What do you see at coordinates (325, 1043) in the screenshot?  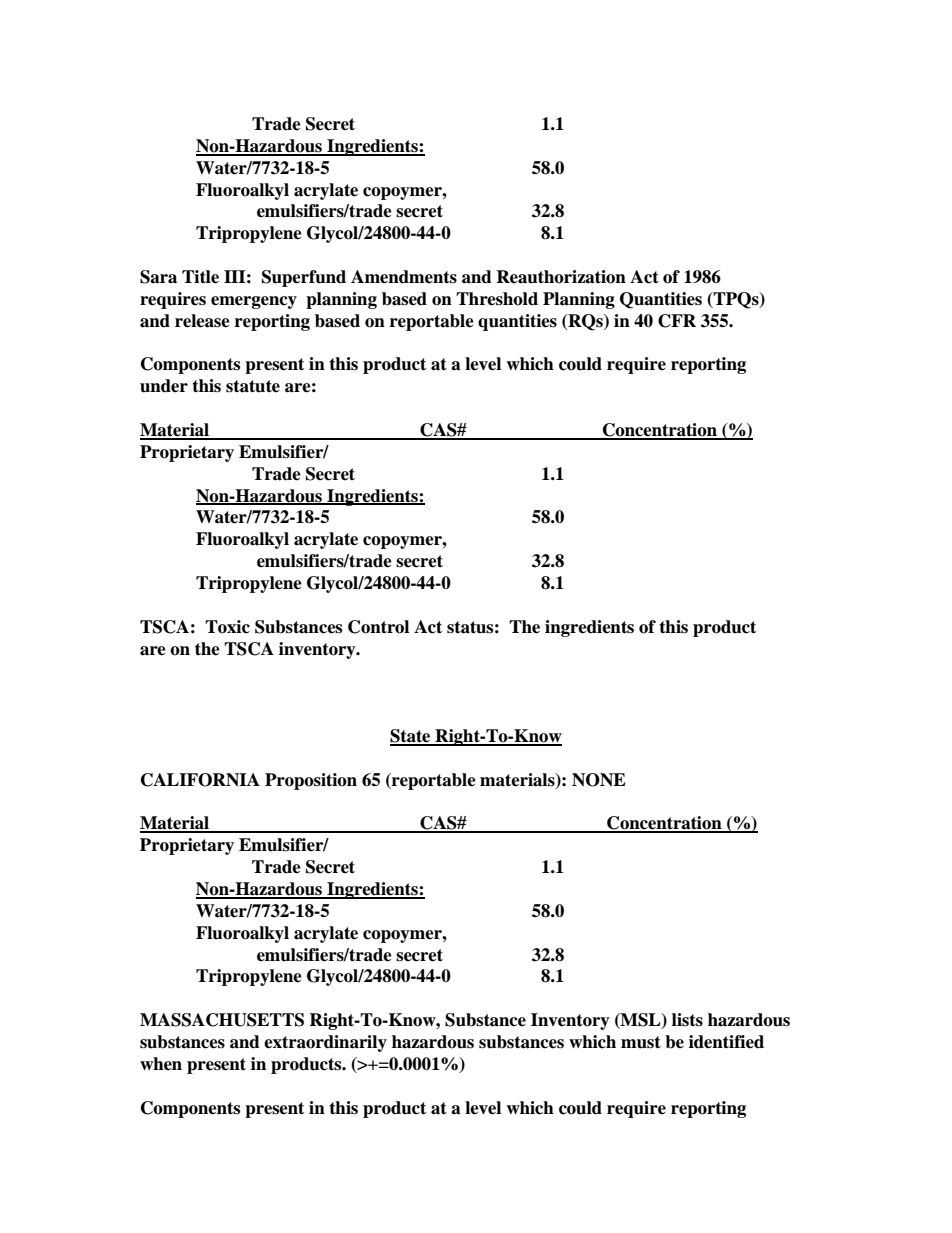 I see `extraordinarily` at bounding box center [325, 1043].
